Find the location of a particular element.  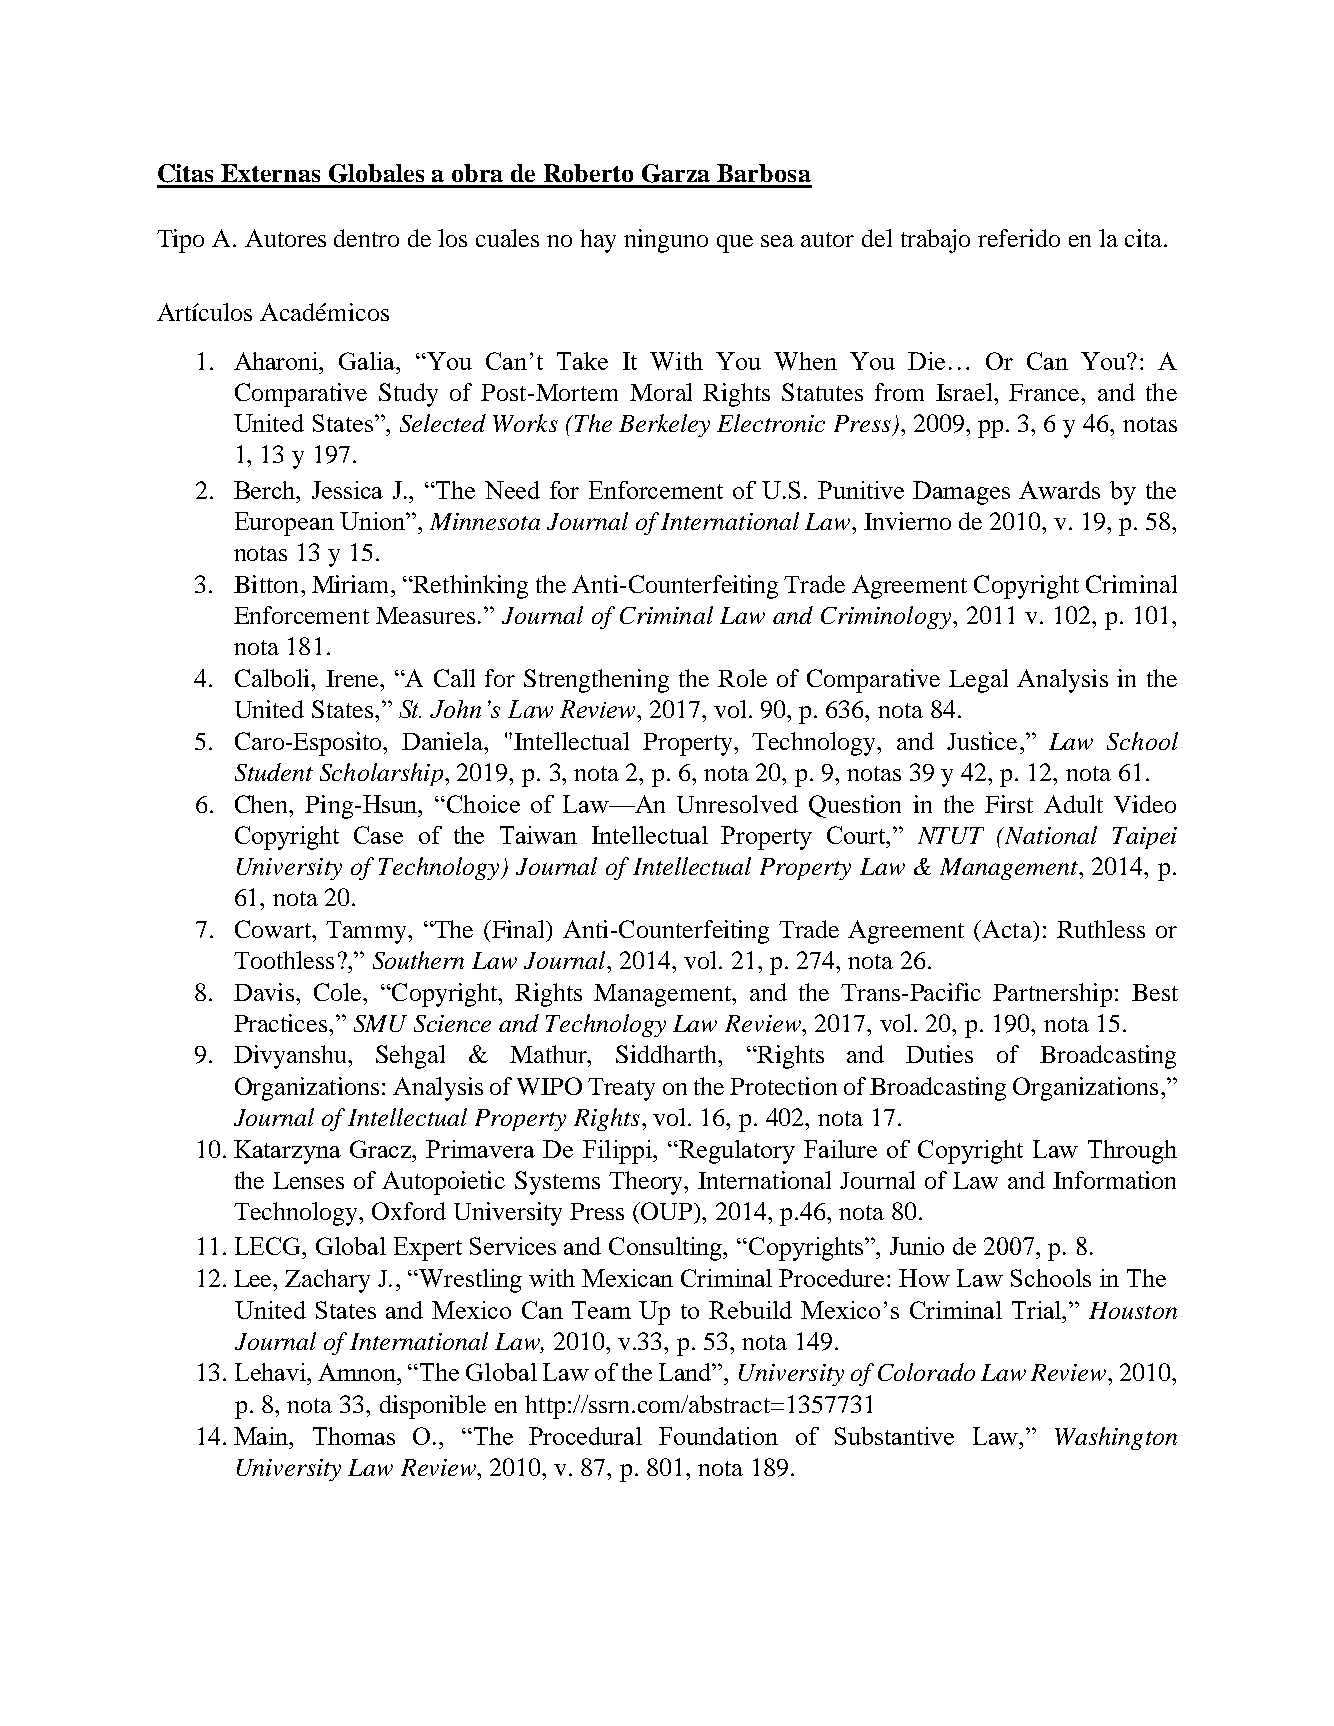

Die is located at coordinates (926, 361).
